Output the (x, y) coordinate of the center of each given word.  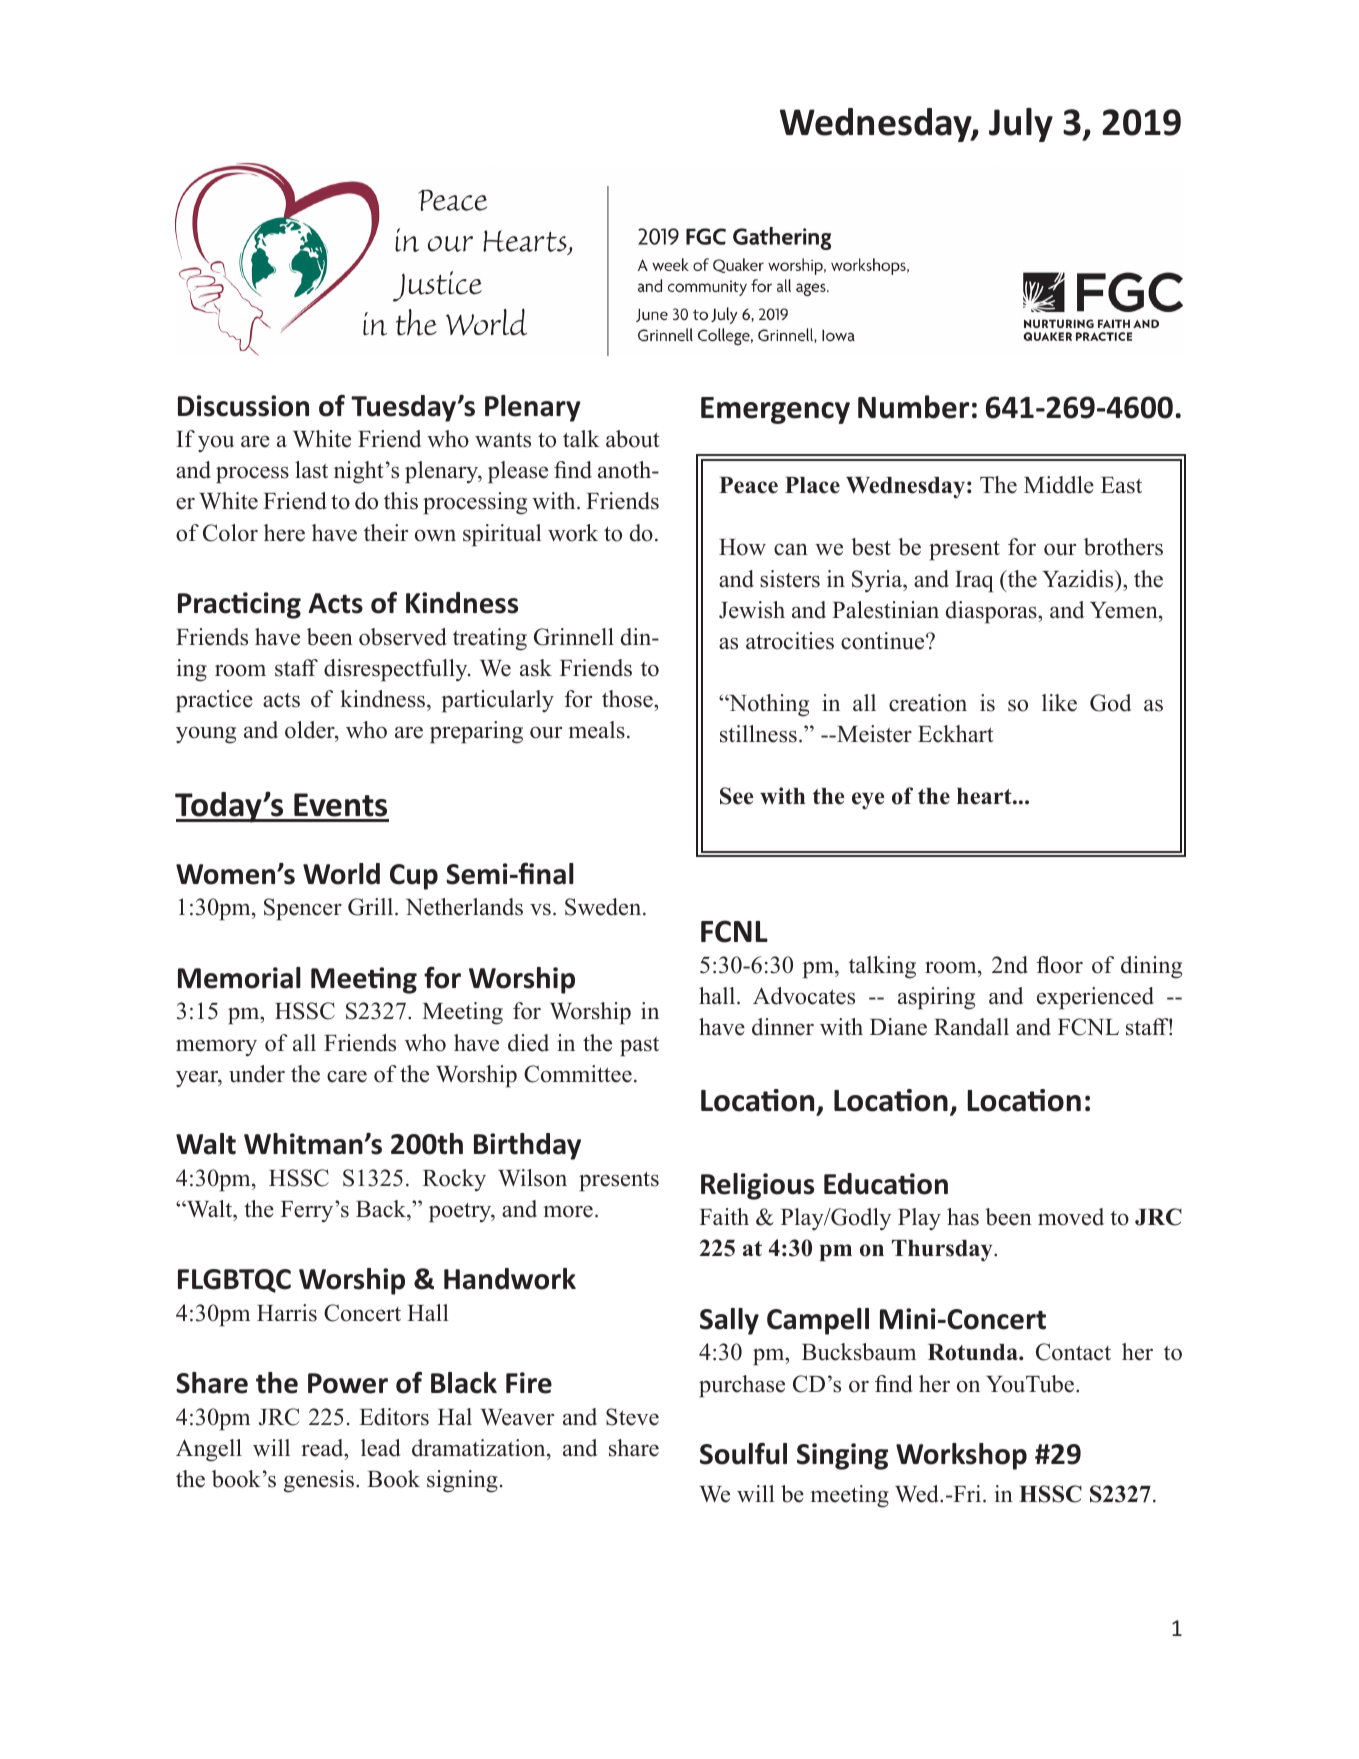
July (1021, 125)
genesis (320, 1481)
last (311, 470)
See (736, 796)
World (341, 874)
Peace (748, 485)
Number (913, 407)
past (639, 1046)
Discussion (243, 406)
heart (985, 796)
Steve (632, 1417)
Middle (1059, 485)
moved (1071, 1217)
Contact (1073, 1352)
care (347, 1076)
